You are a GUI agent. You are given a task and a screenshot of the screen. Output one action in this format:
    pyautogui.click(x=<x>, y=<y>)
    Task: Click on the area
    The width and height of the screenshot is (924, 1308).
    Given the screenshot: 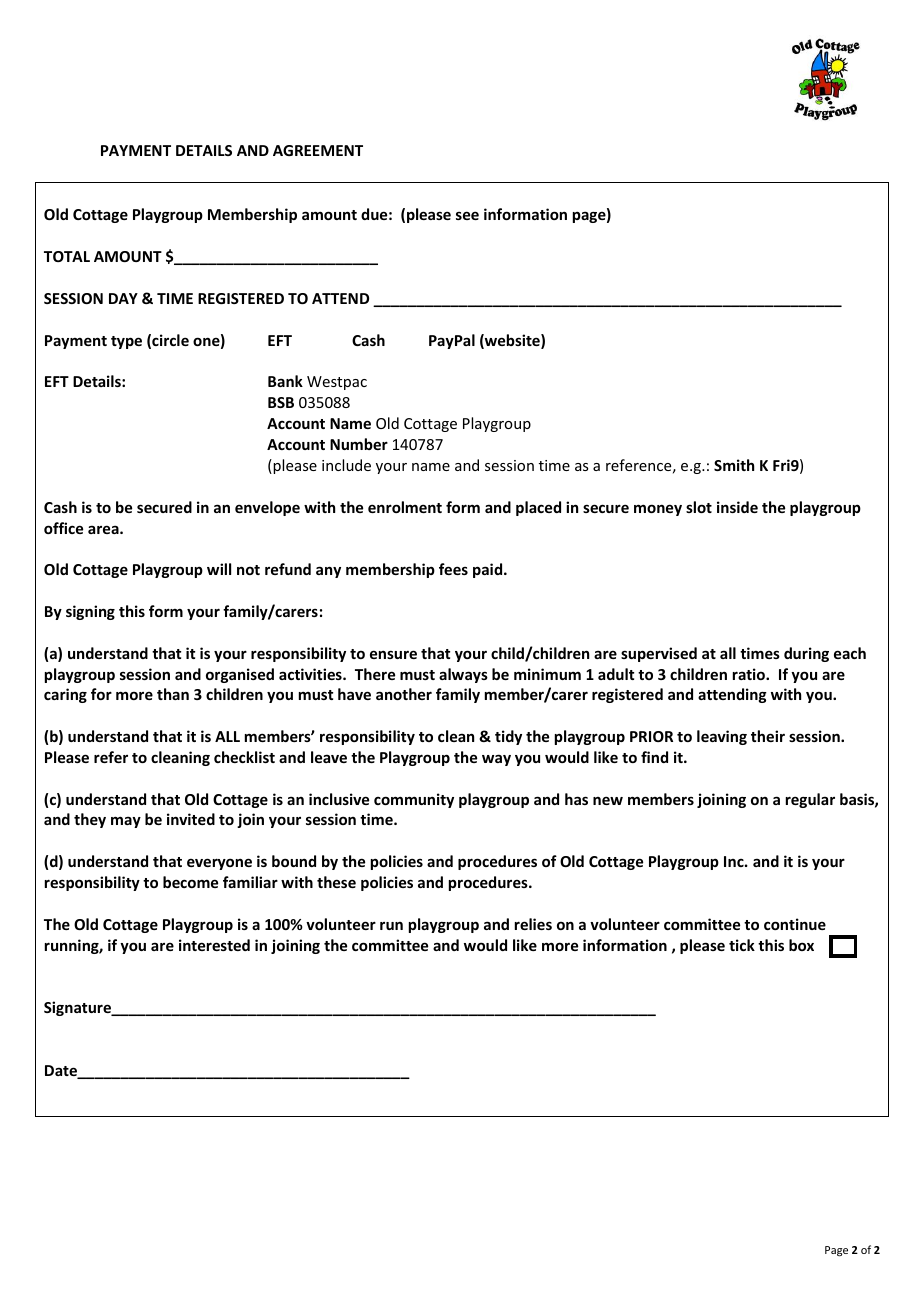 What is the action you would take?
    pyautogui.click(x=104, y=529)
